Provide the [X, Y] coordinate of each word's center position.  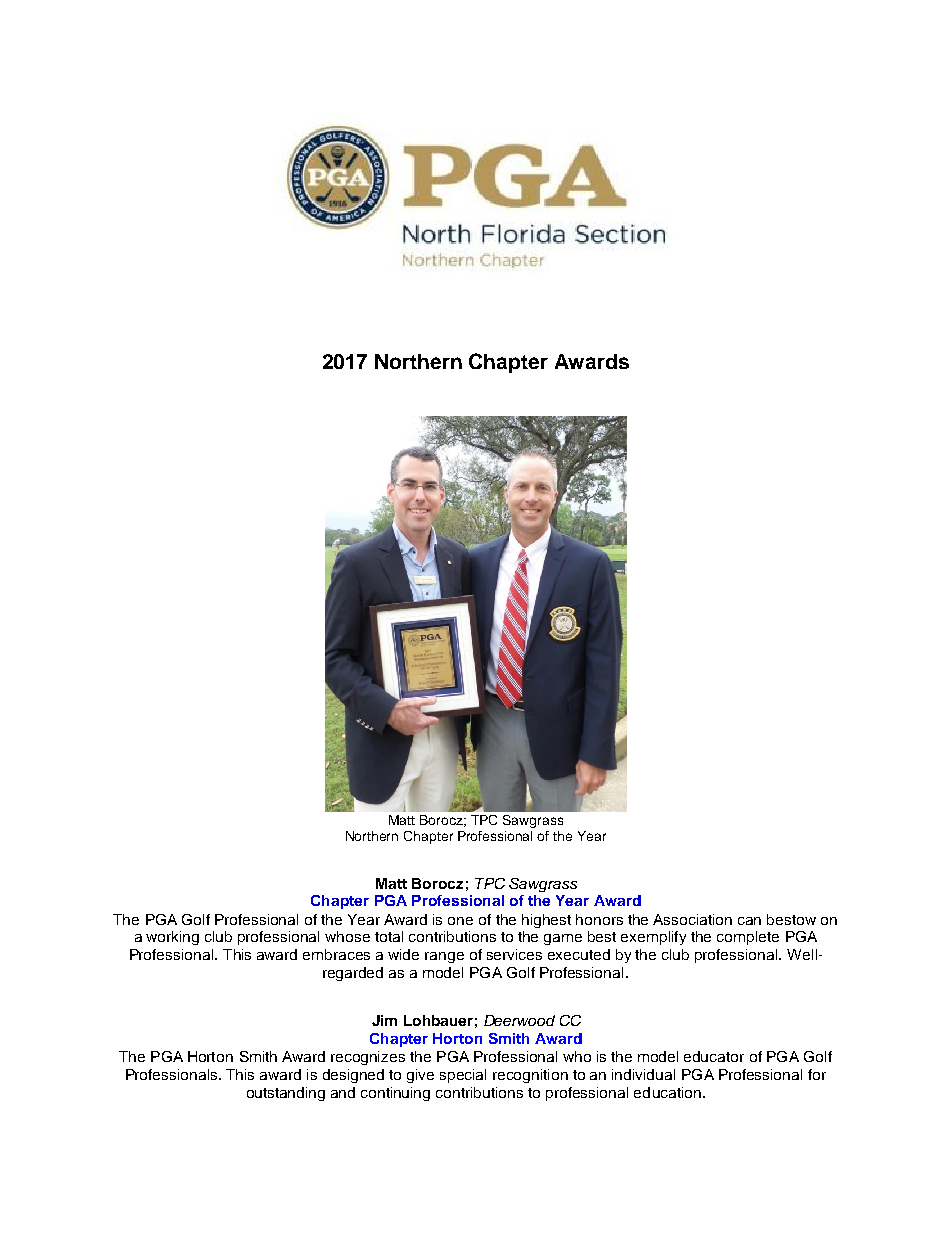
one [460, 921]
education [667, 1092]
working [172, 938]
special [463, 1076]
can [749, 921]
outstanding [286, 1094]
